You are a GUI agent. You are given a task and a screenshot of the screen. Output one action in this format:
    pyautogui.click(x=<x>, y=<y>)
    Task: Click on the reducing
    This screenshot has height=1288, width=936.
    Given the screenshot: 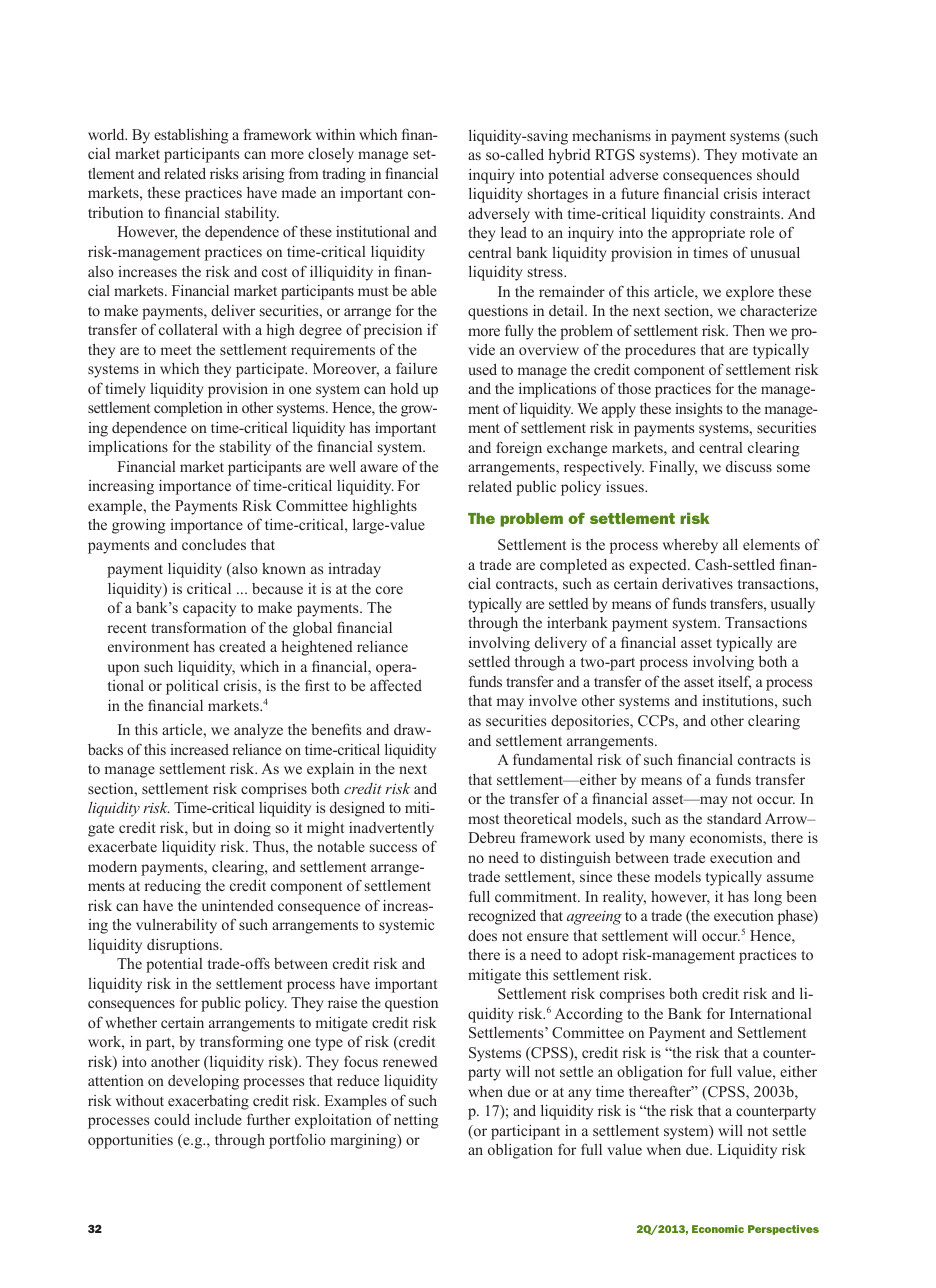 What is the action you would take?
    pyautogui.click(x=172, y=887)
